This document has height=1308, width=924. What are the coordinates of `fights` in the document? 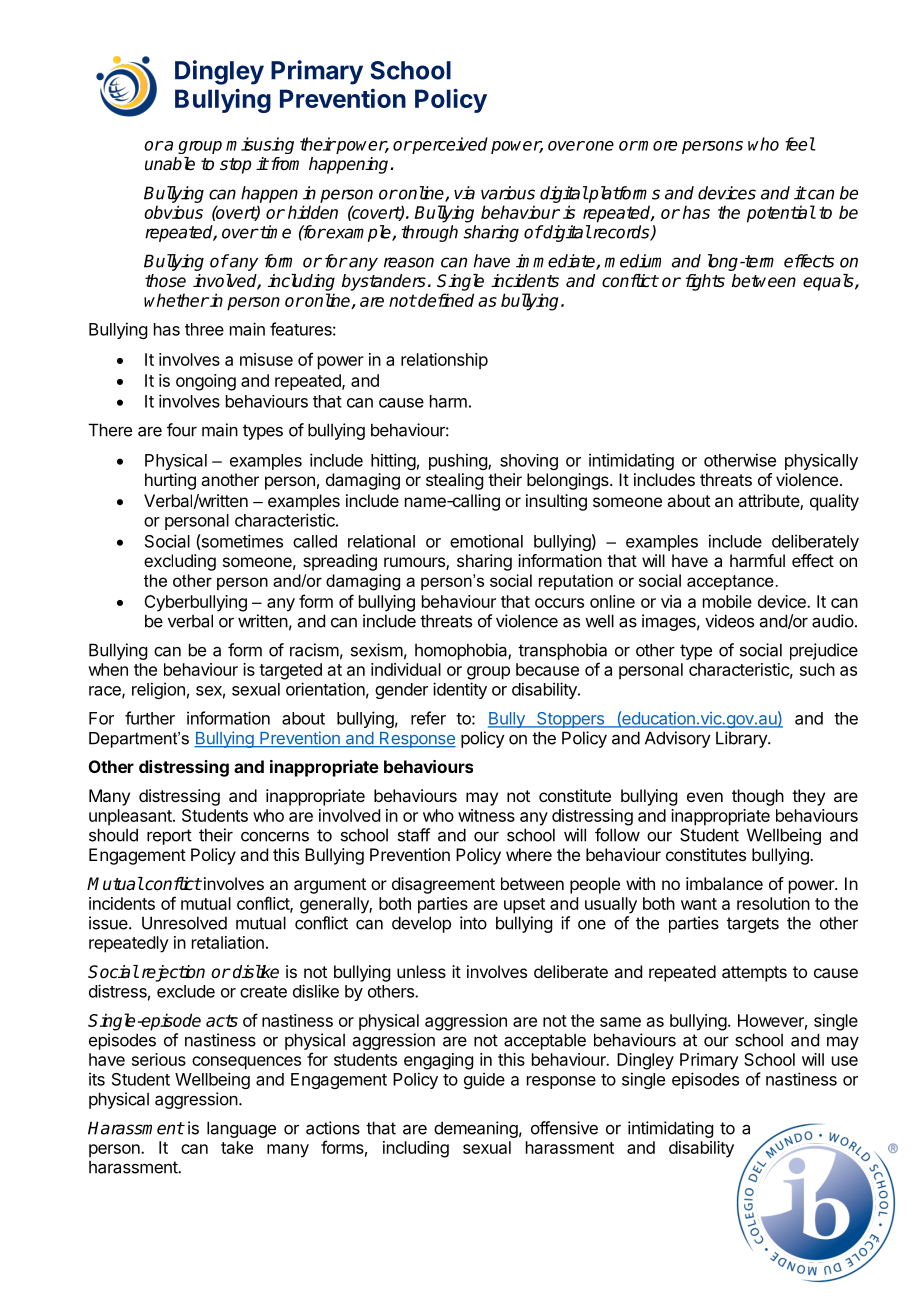 It's located at (705, 282).
